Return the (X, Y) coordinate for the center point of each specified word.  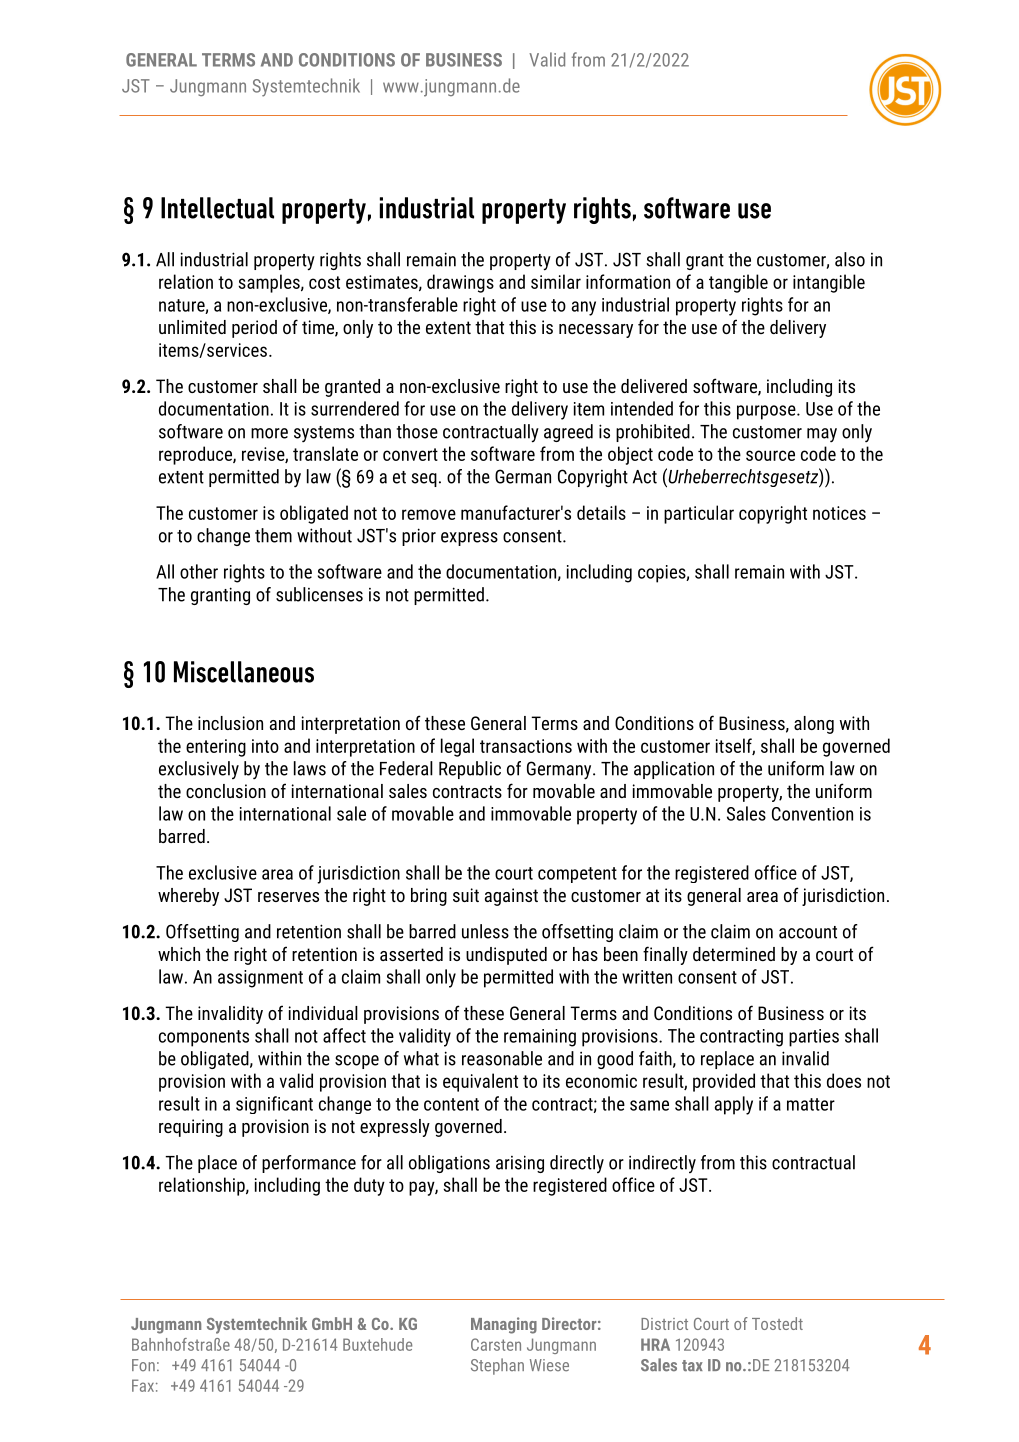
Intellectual (217, 208)
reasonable (502, 1058)
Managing (504, 1325)
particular (699, 514)
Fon (143, 1365)
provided (724, 1082)
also (850, 259)
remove (429, 514)
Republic (470, 770)
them (273, 535)
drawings (460, 283)
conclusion (226, 791)
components (204, 1038)
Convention (812, 814)
